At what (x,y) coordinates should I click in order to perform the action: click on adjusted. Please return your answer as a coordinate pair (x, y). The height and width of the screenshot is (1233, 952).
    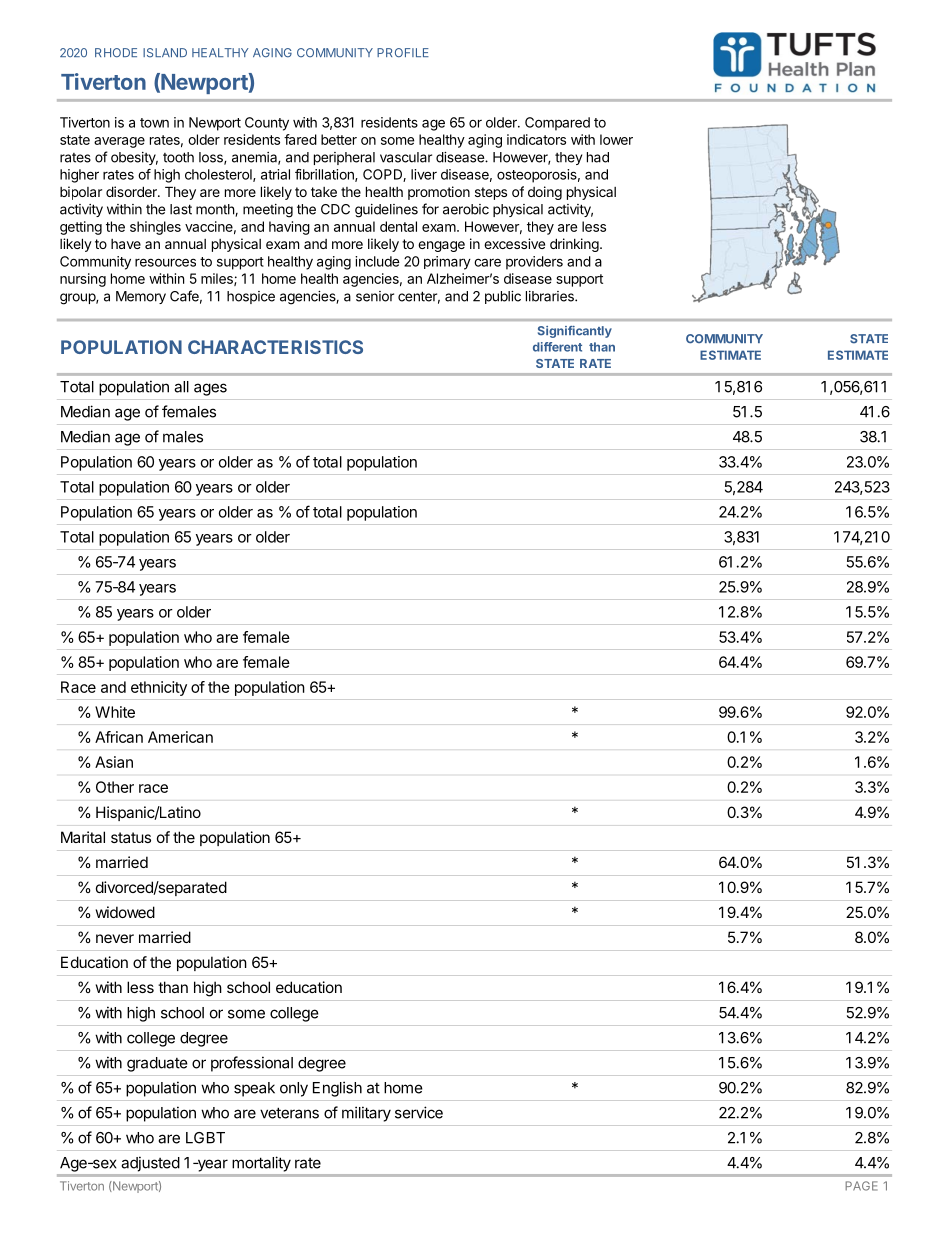
    Looking at the image, I should click on (150, 1164).
